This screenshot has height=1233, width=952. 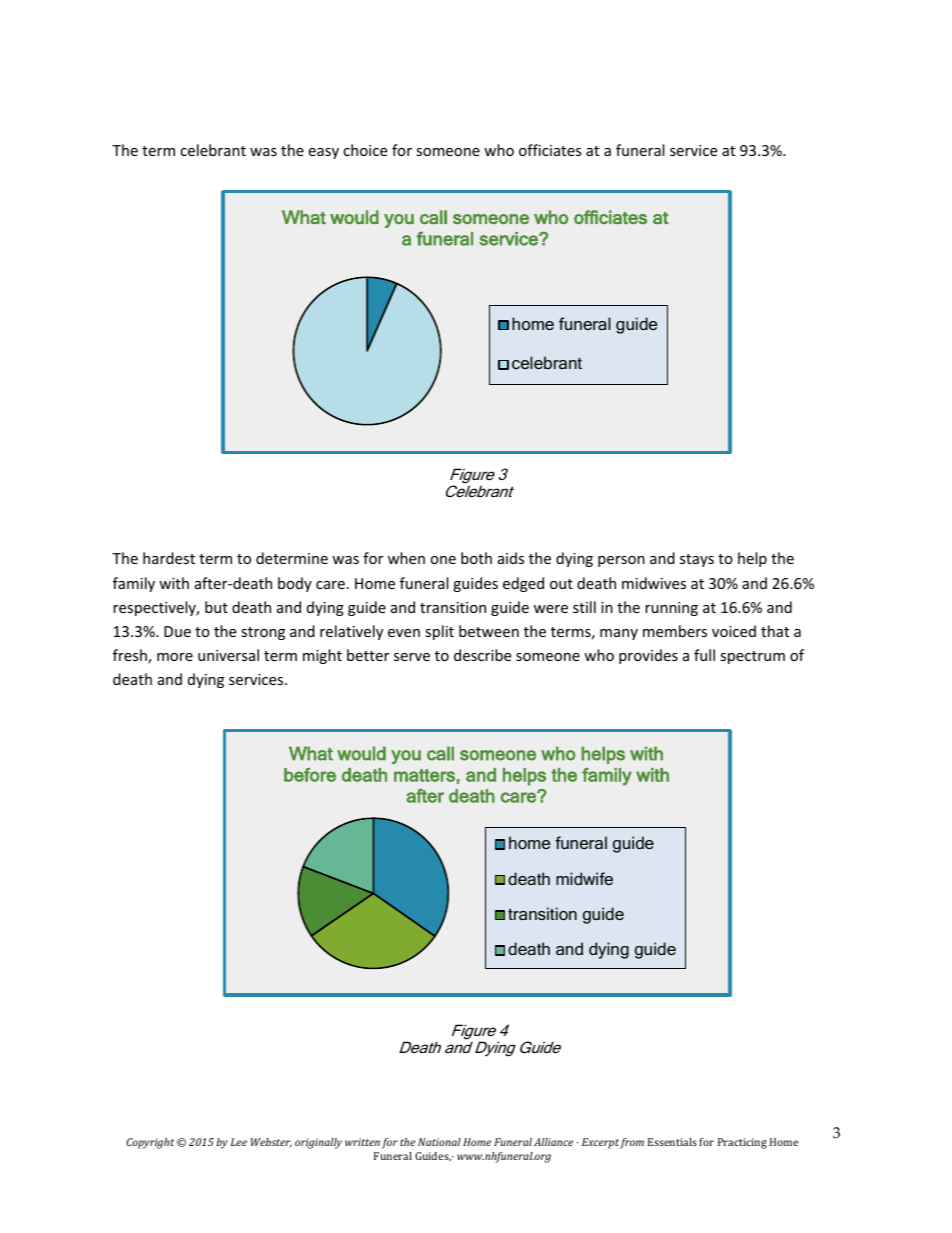 What do you see at coordinates (365, 150) in the screenshot?
I see `choice` at bounding box center [365, 150].
